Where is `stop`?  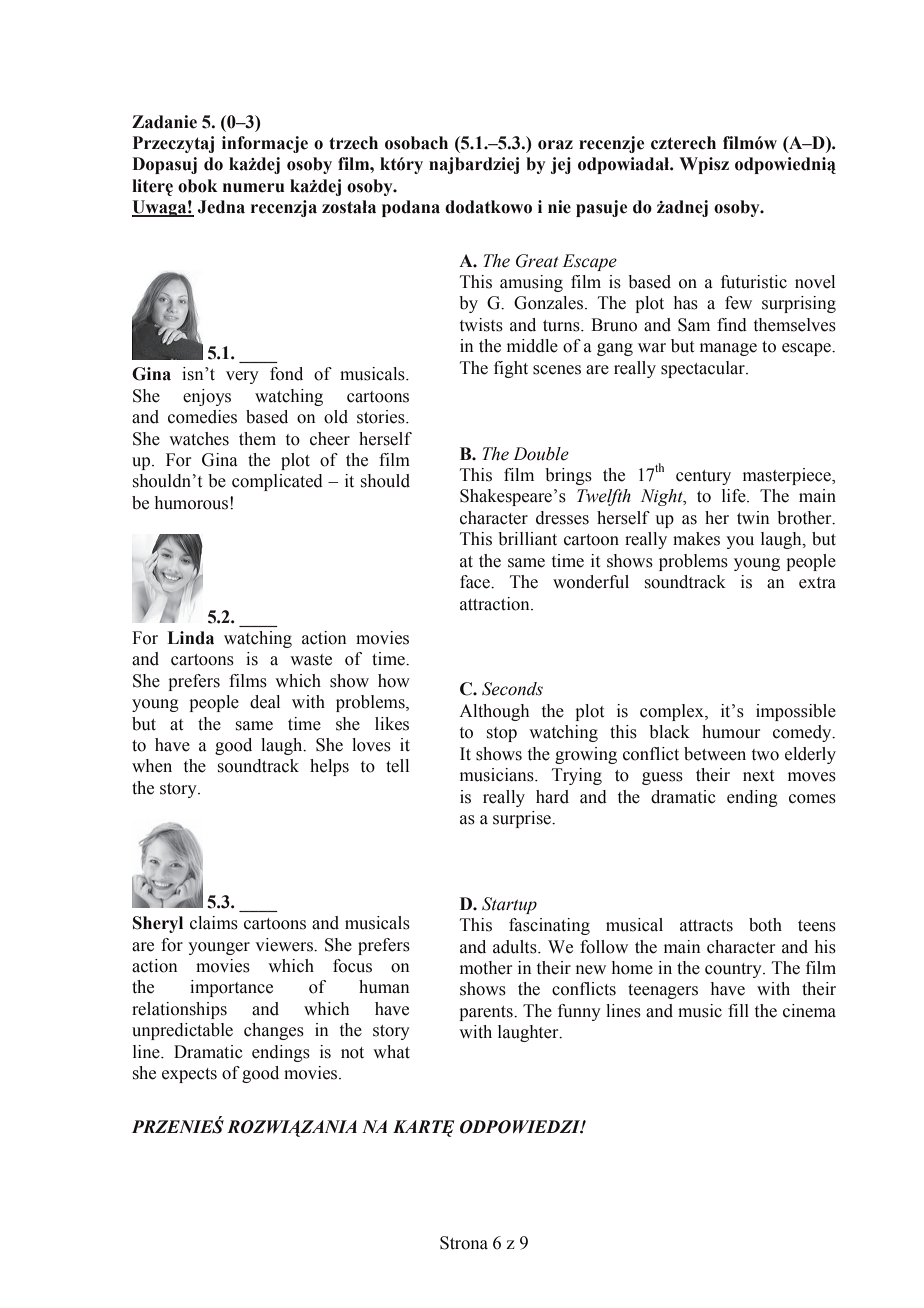
stop is located at coordinates (502, 734).
